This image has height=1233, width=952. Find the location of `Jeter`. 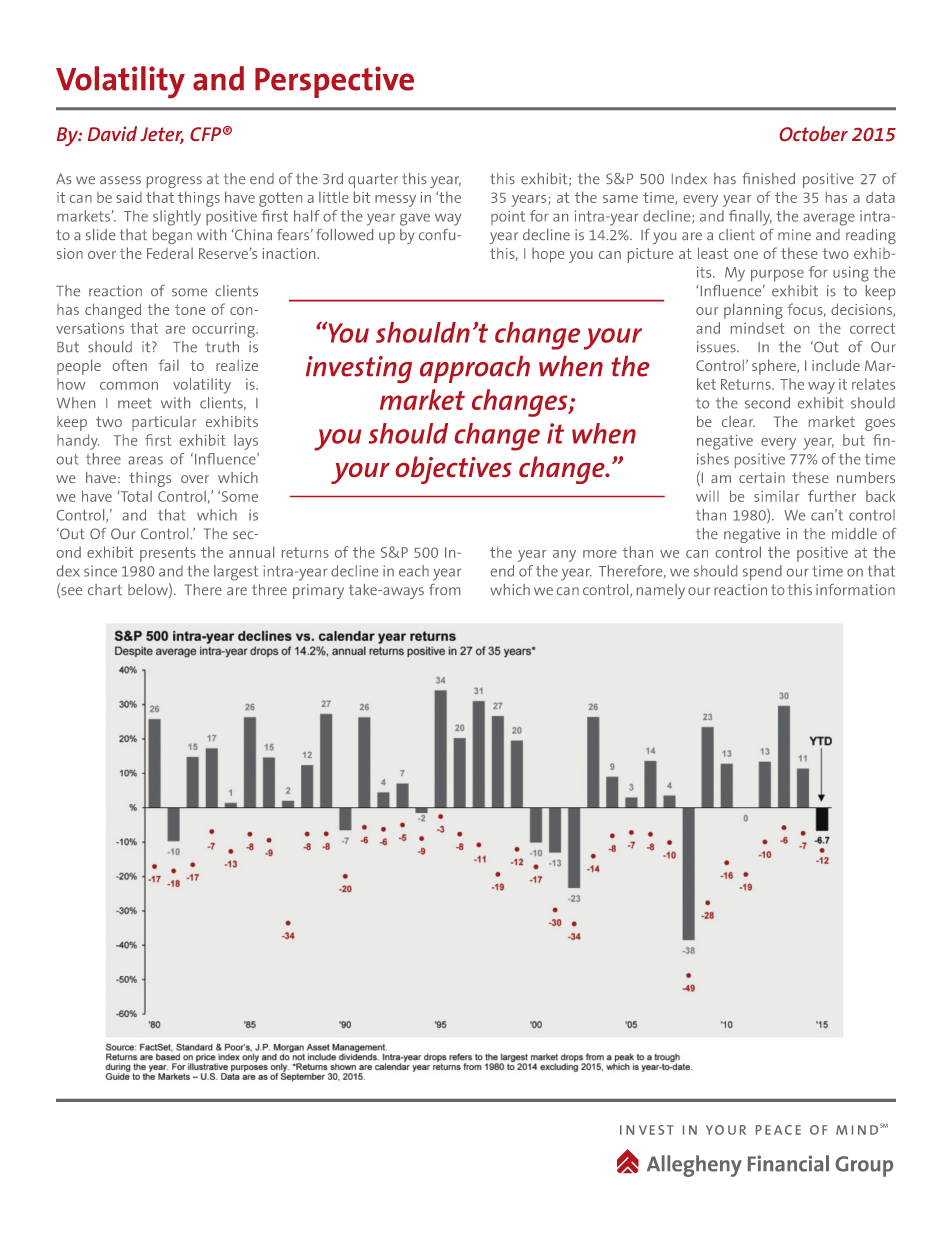

Jeter is located at coordinates (162, 135).
